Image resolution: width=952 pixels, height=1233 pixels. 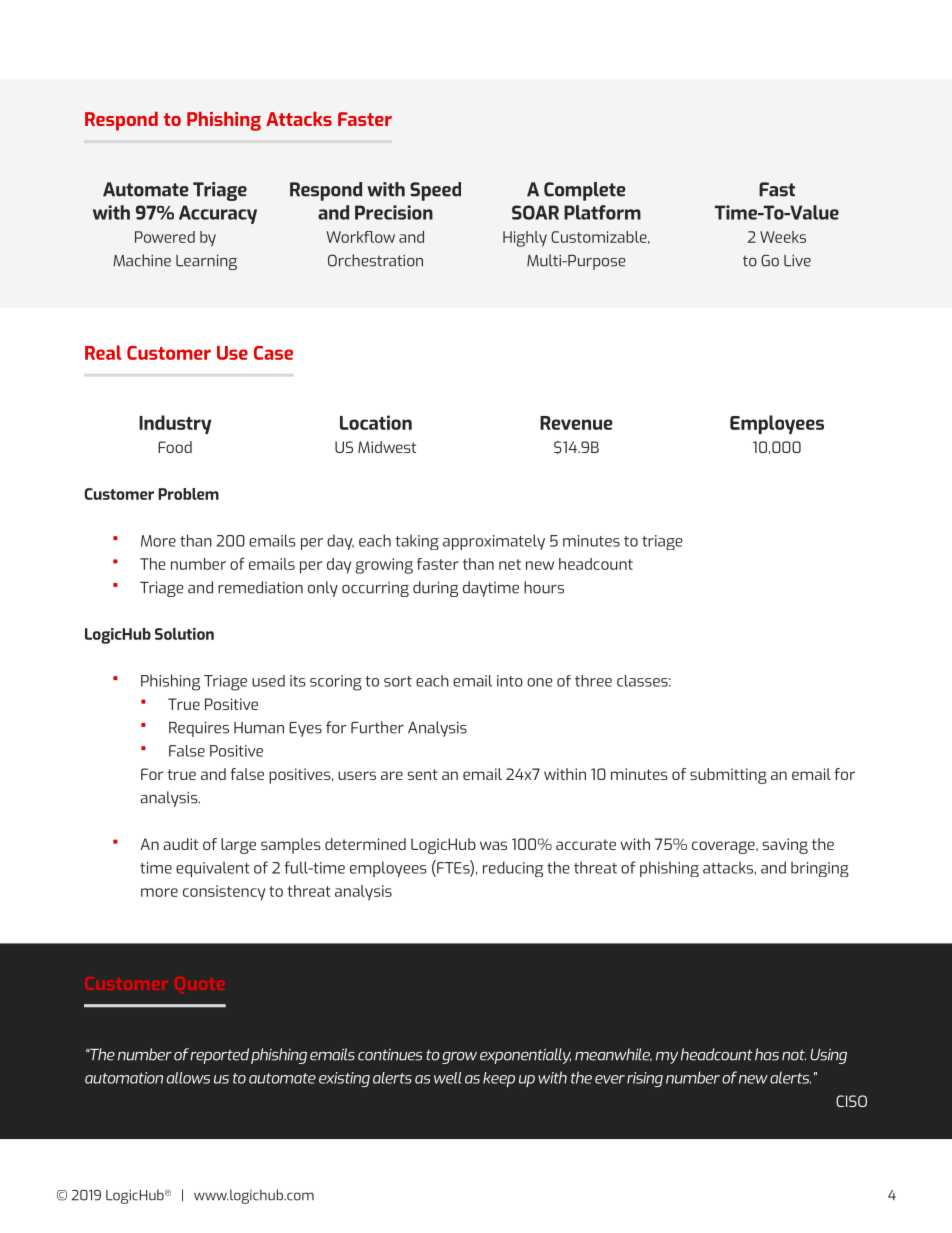 What do you see at coordinates (797, 261) in the image?
I see `Live` at bounding box center [797, 261].
